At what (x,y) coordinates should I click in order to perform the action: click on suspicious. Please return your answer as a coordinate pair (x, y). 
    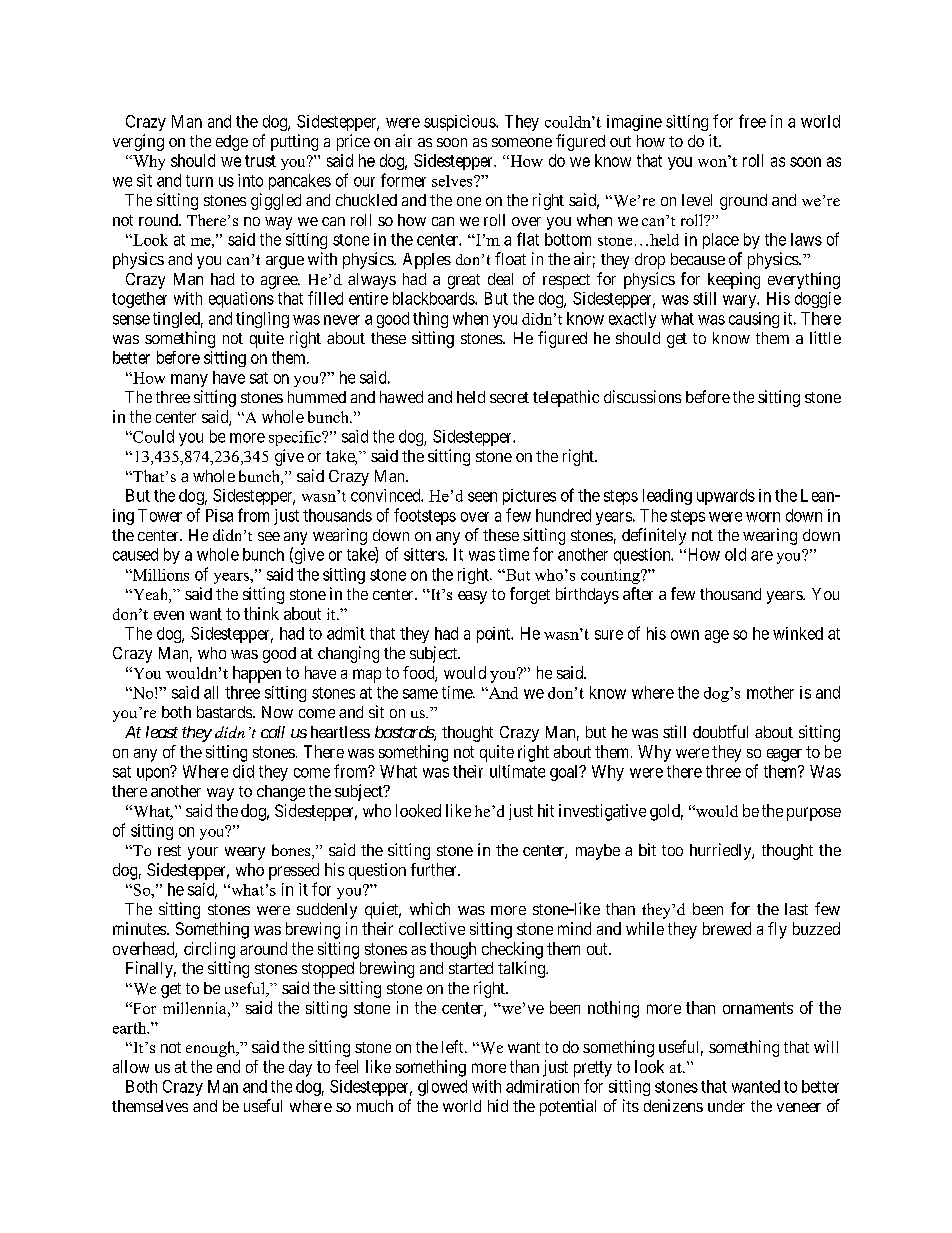
    Looking at the image, I should click on (460, 123).
